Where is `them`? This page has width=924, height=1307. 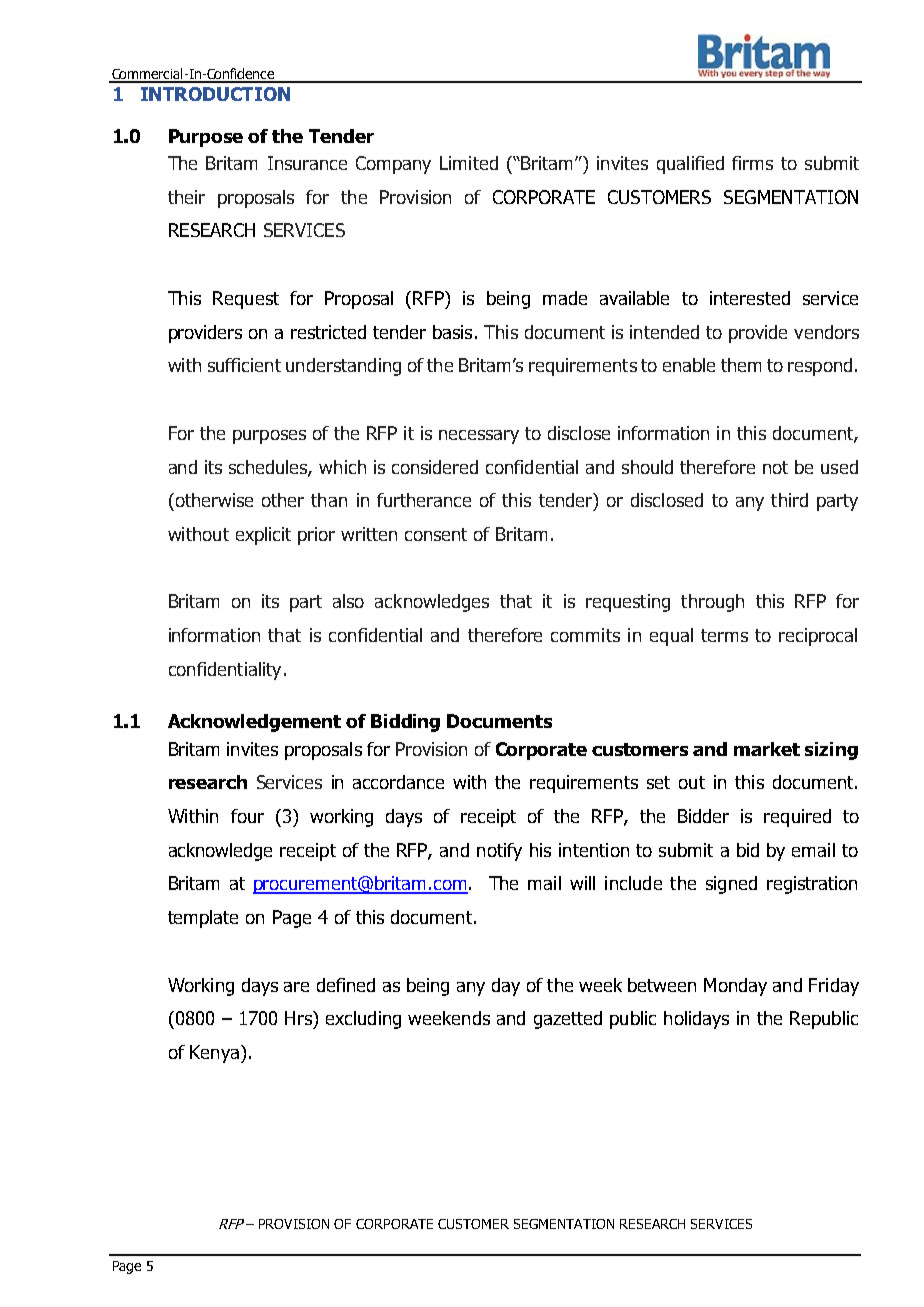
them is located at coordinates (741, 365).
